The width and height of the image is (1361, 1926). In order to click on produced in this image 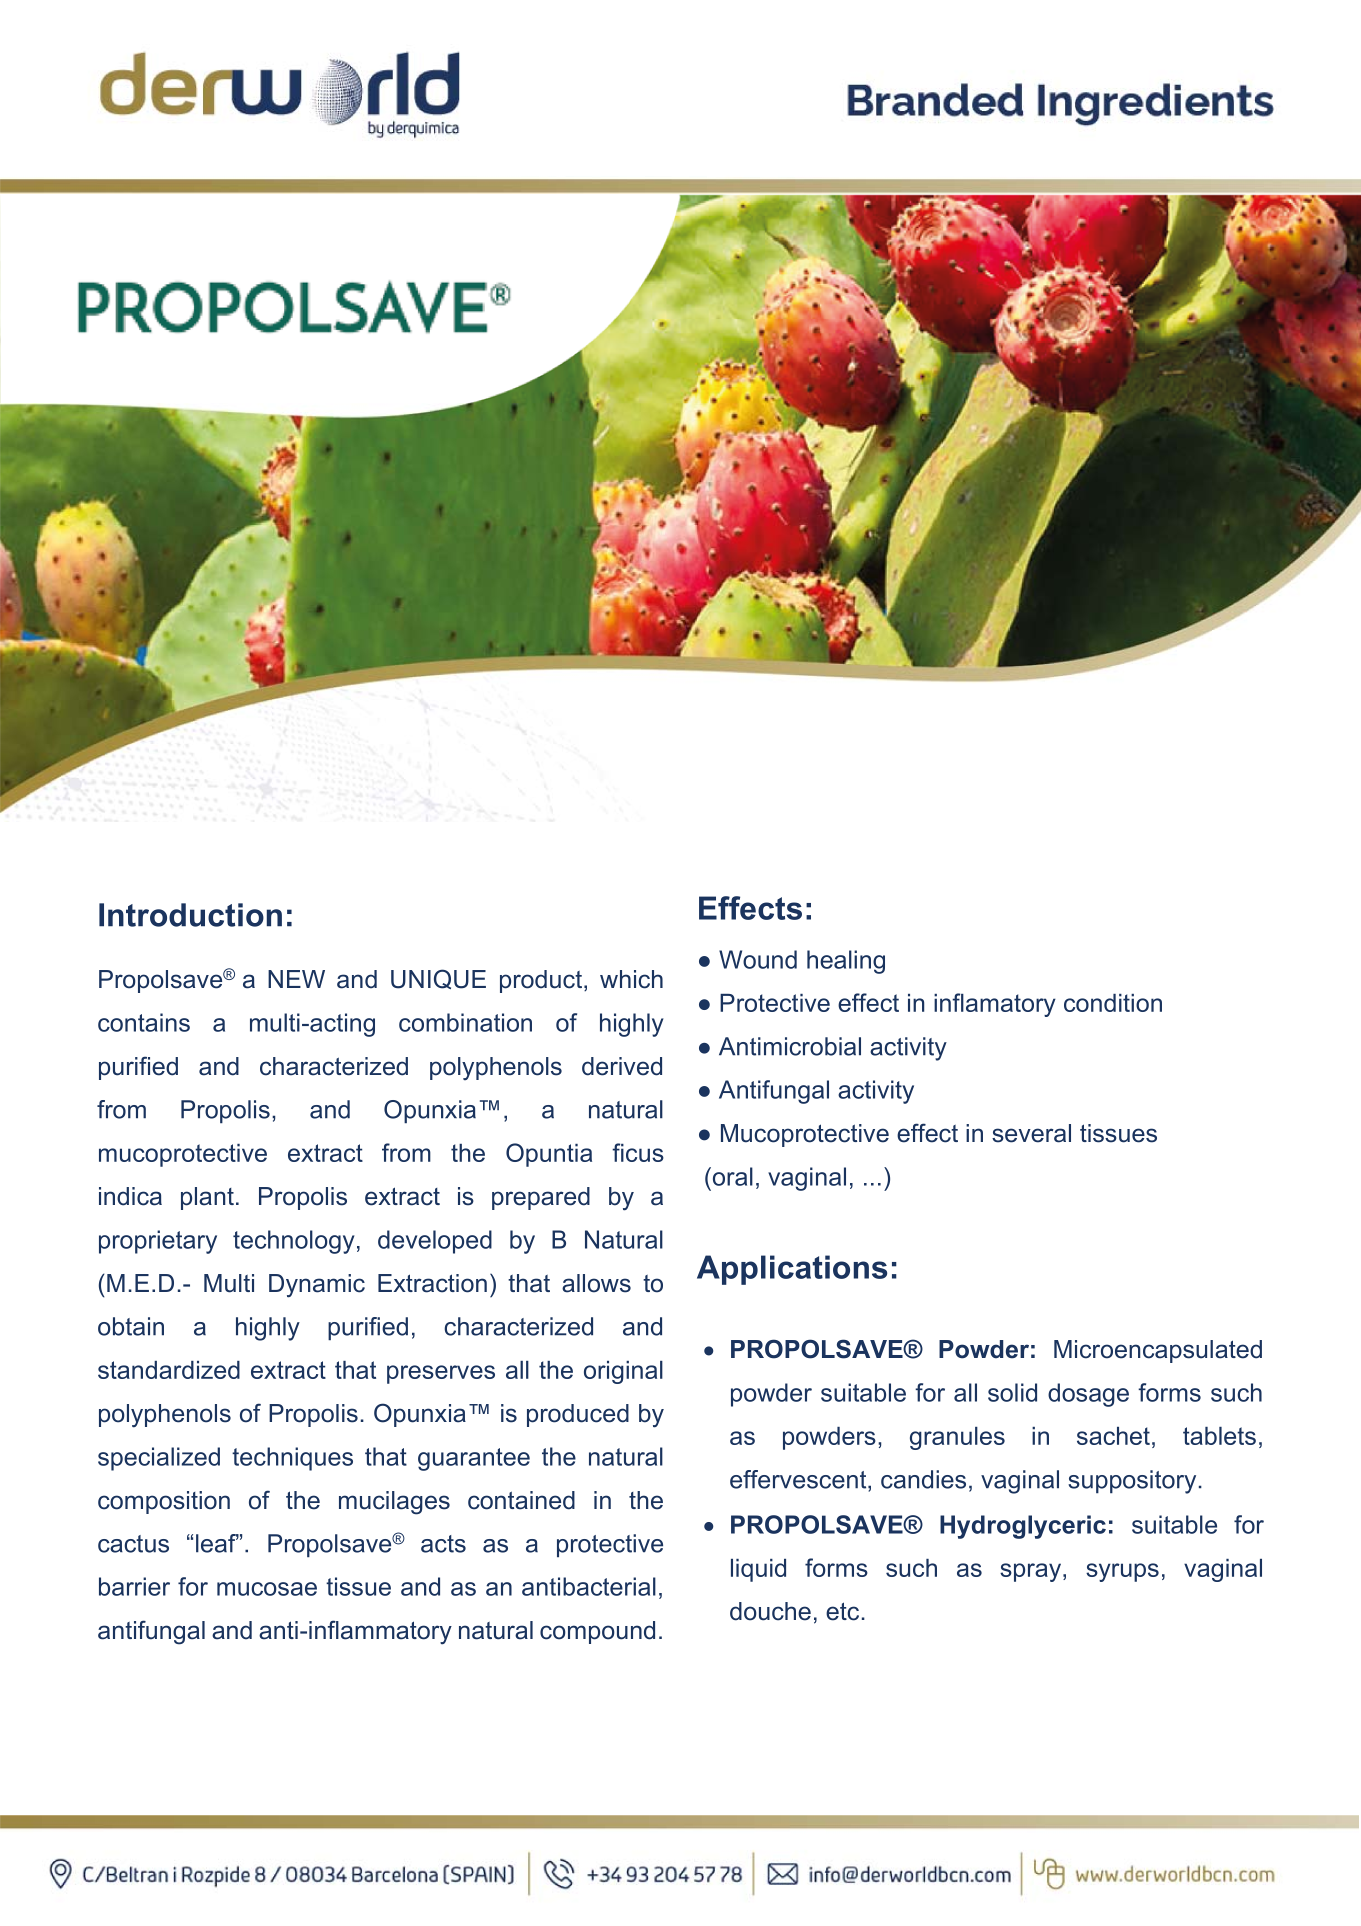, I will do `click(578, 1415)`.
